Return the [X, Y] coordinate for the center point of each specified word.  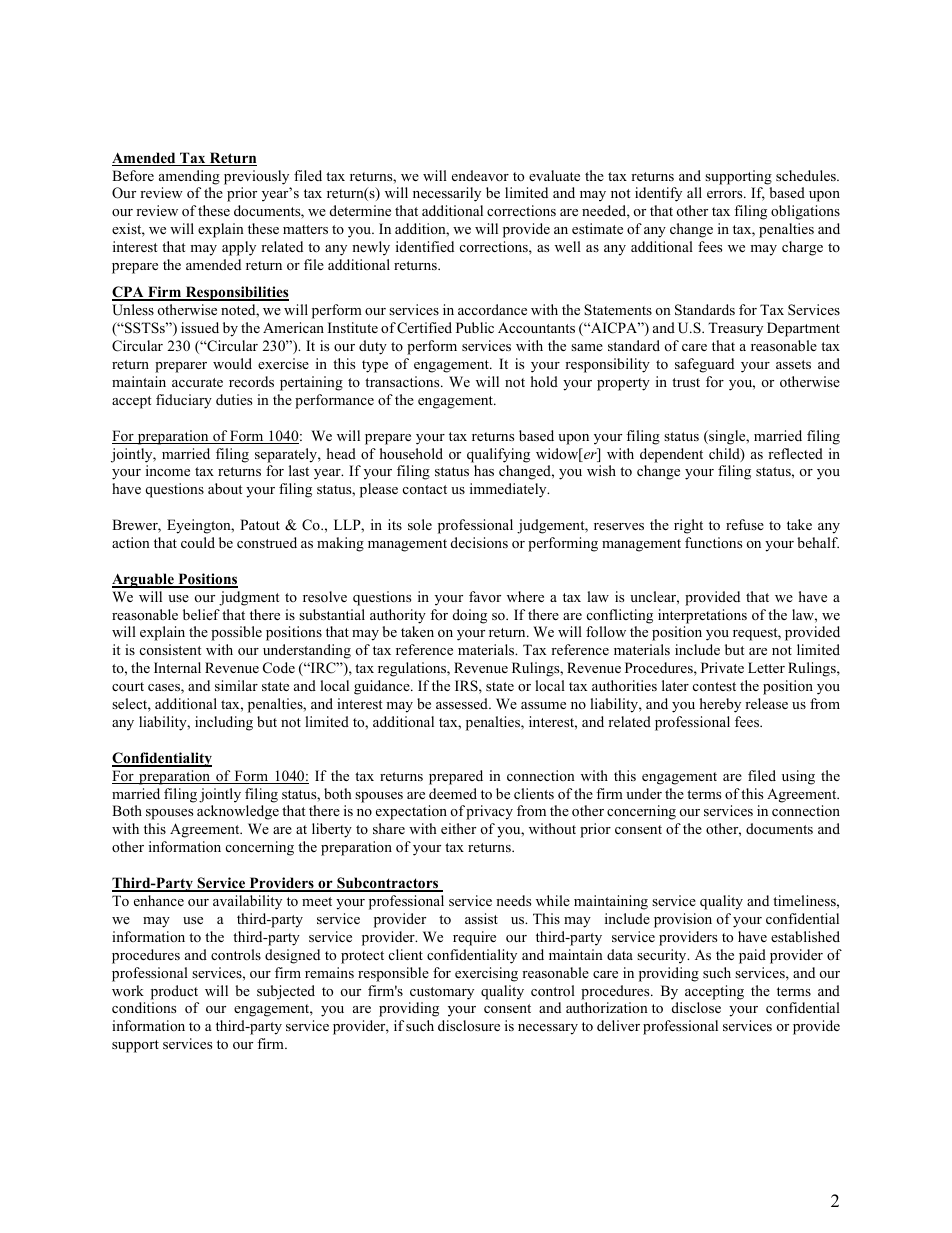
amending [189, 177]
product [174, 992]
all [694, 192]
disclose [696, 1007]
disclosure [469, 1025]
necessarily [447, 194]
